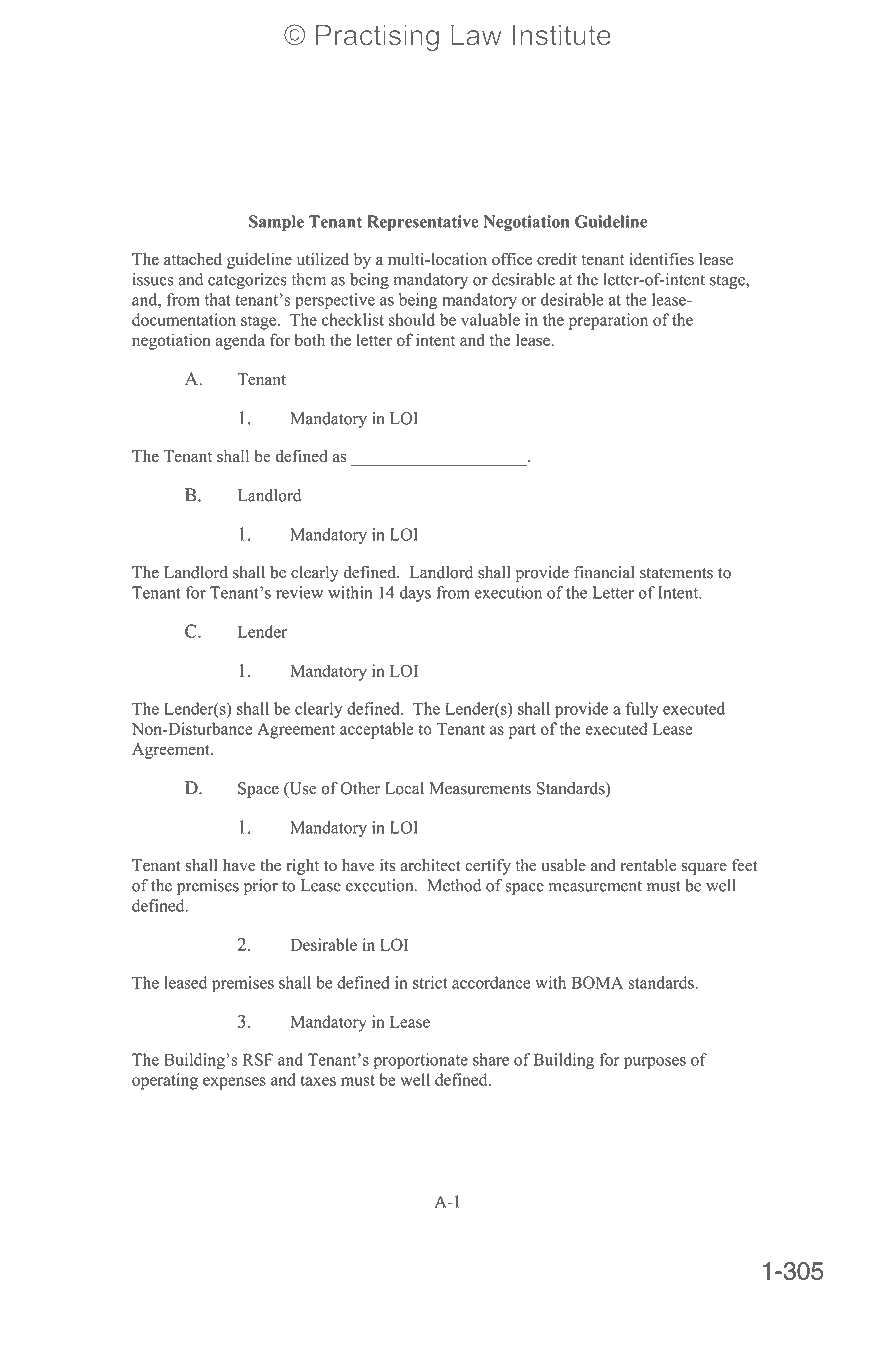 This document has height=1345, width=896. Describe the element at coordinates (377, 37) in the document. I see `Practising` at that location.
